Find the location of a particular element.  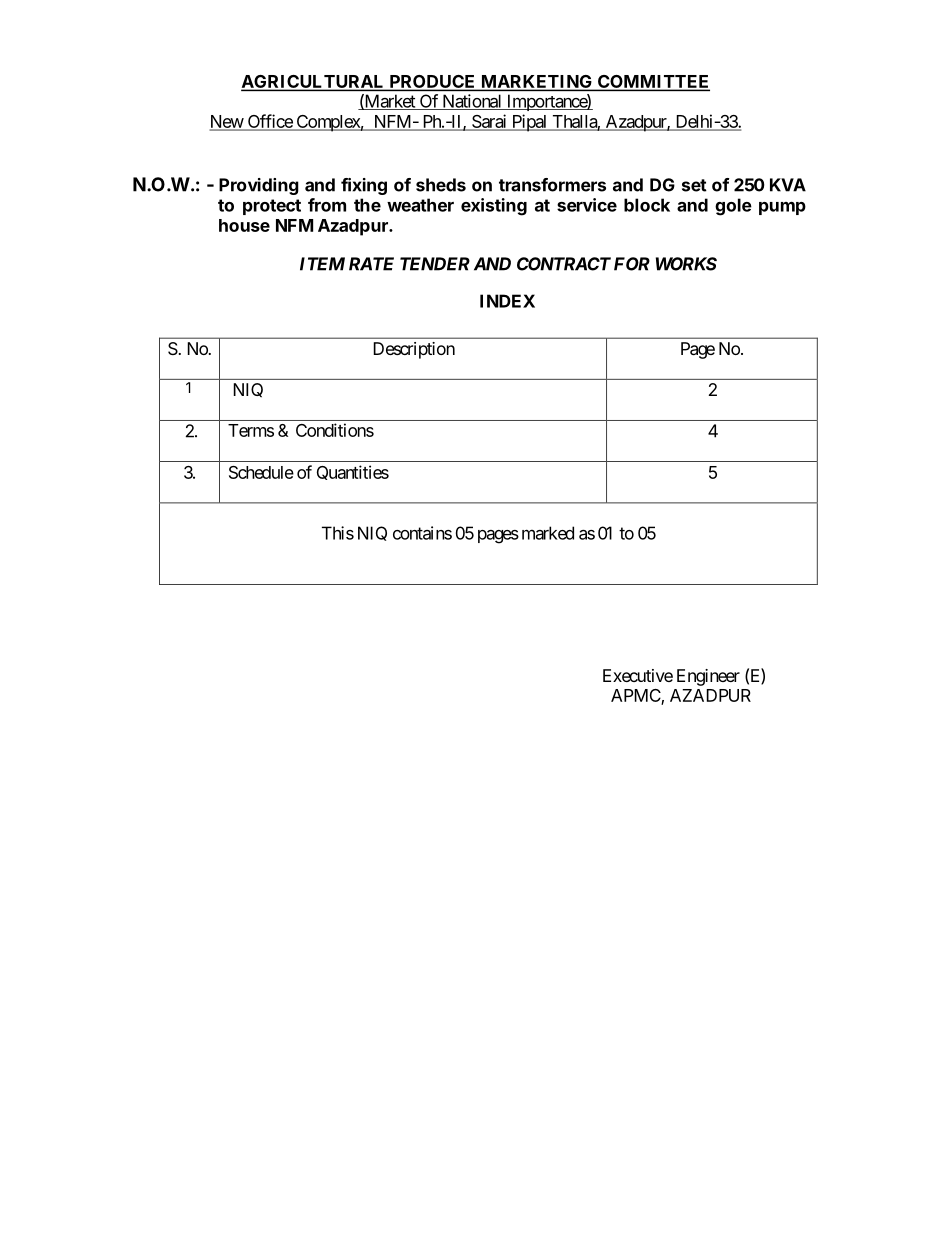

marked is located at coordinates (548, 533).
